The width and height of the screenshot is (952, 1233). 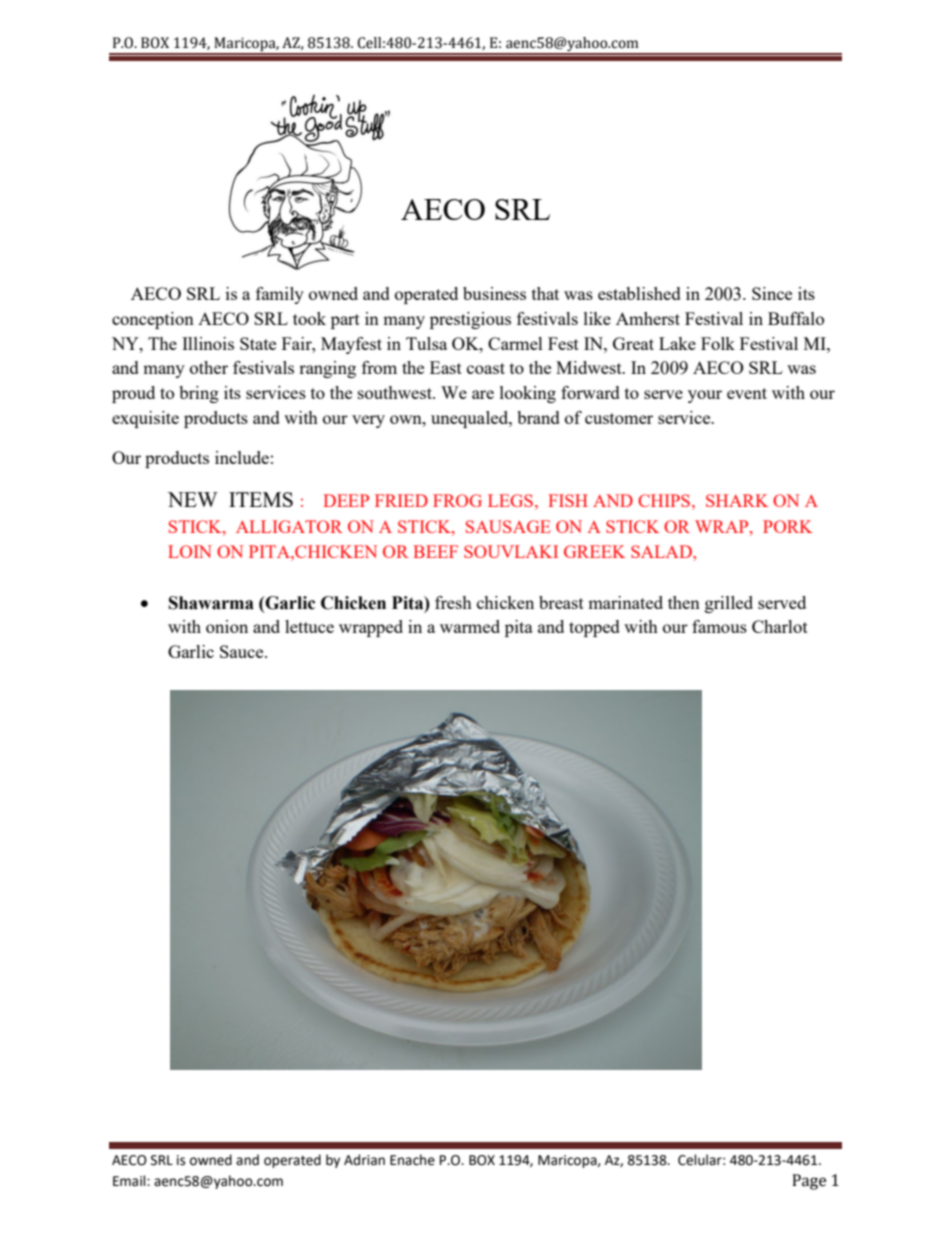 I want to click on SHARK, so click(x=737, y=500).
